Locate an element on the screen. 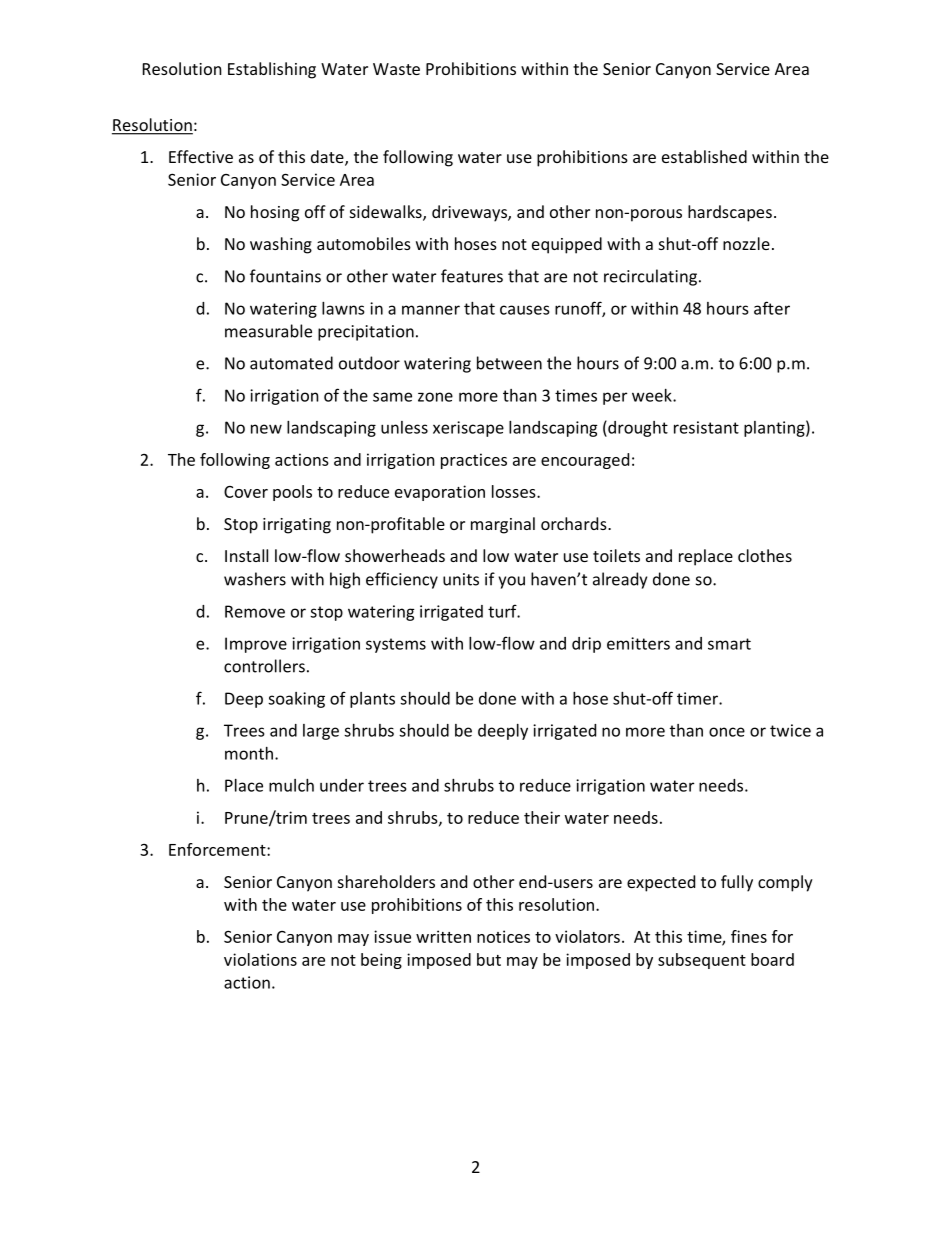 Image resolution: width=952 pixels, height=1233 pixels. soaking is located at coordinates (296, 700).
